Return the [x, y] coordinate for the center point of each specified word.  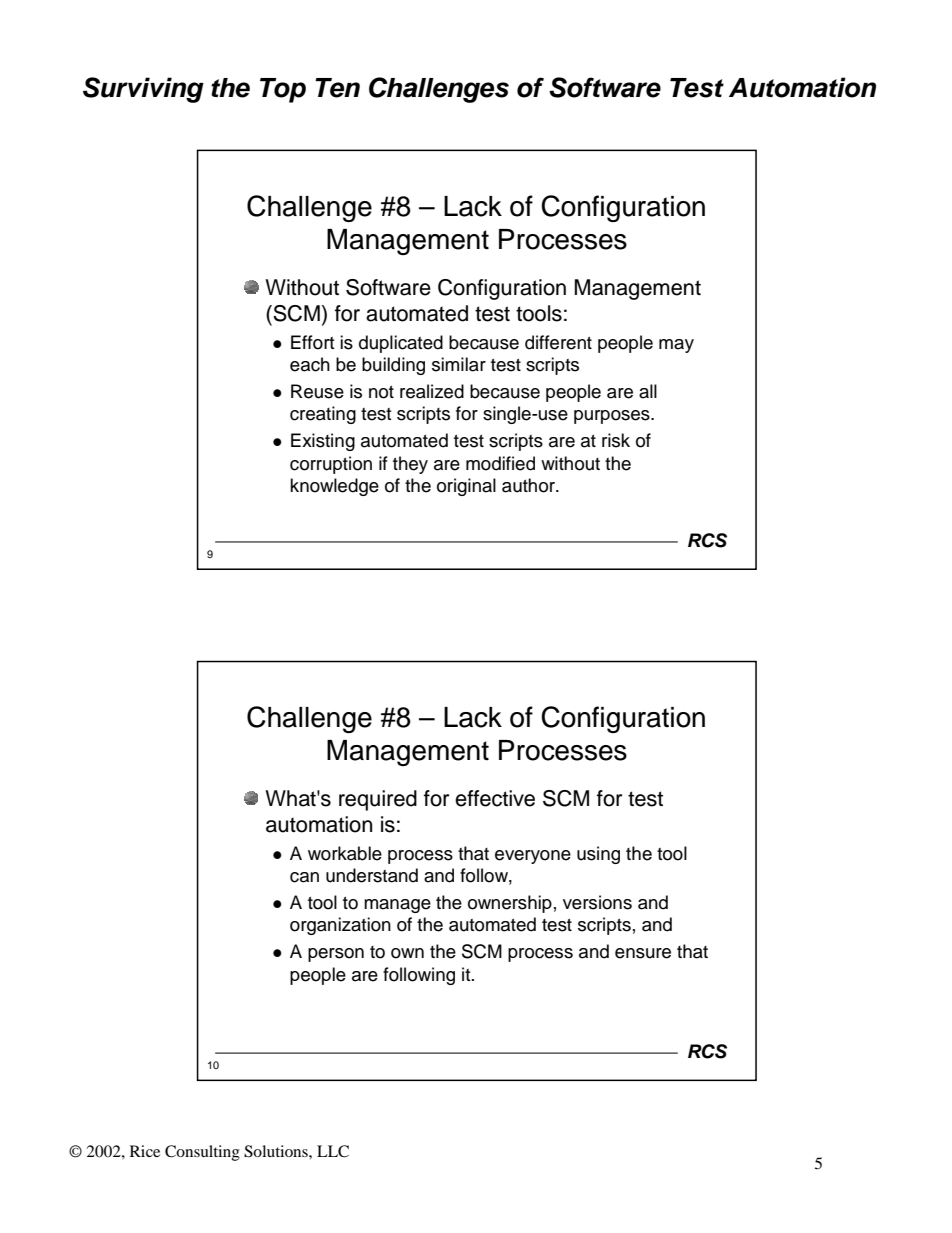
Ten [337, 88]
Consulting [202, 1153]
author [529, 485]
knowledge [334, 487]
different [558, 342]
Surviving [143, 90]
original [466, 487]
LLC [333, 1151]
